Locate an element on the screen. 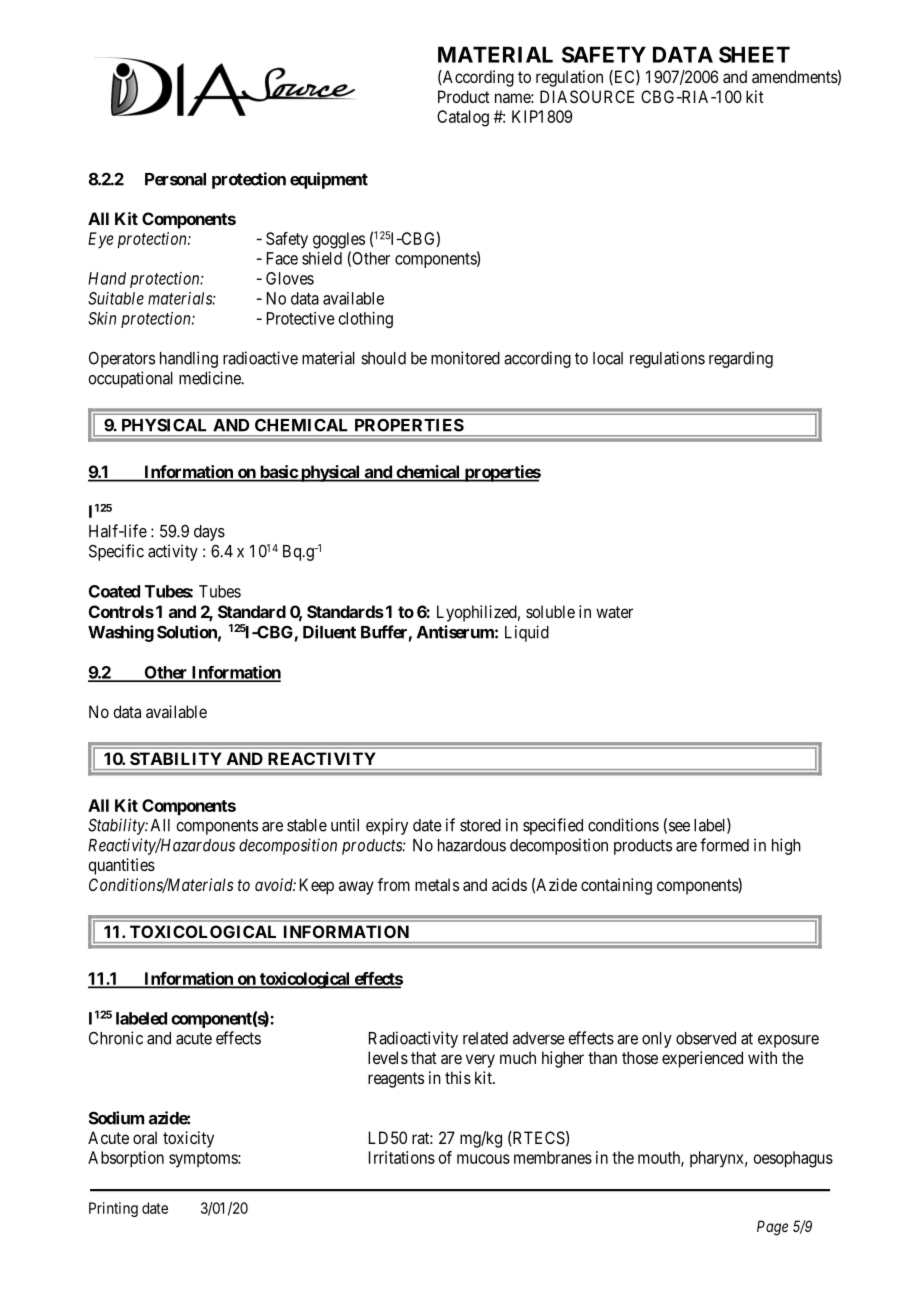 The image size is (924, 1308). SHEET is located at coordinates (754, 54).
